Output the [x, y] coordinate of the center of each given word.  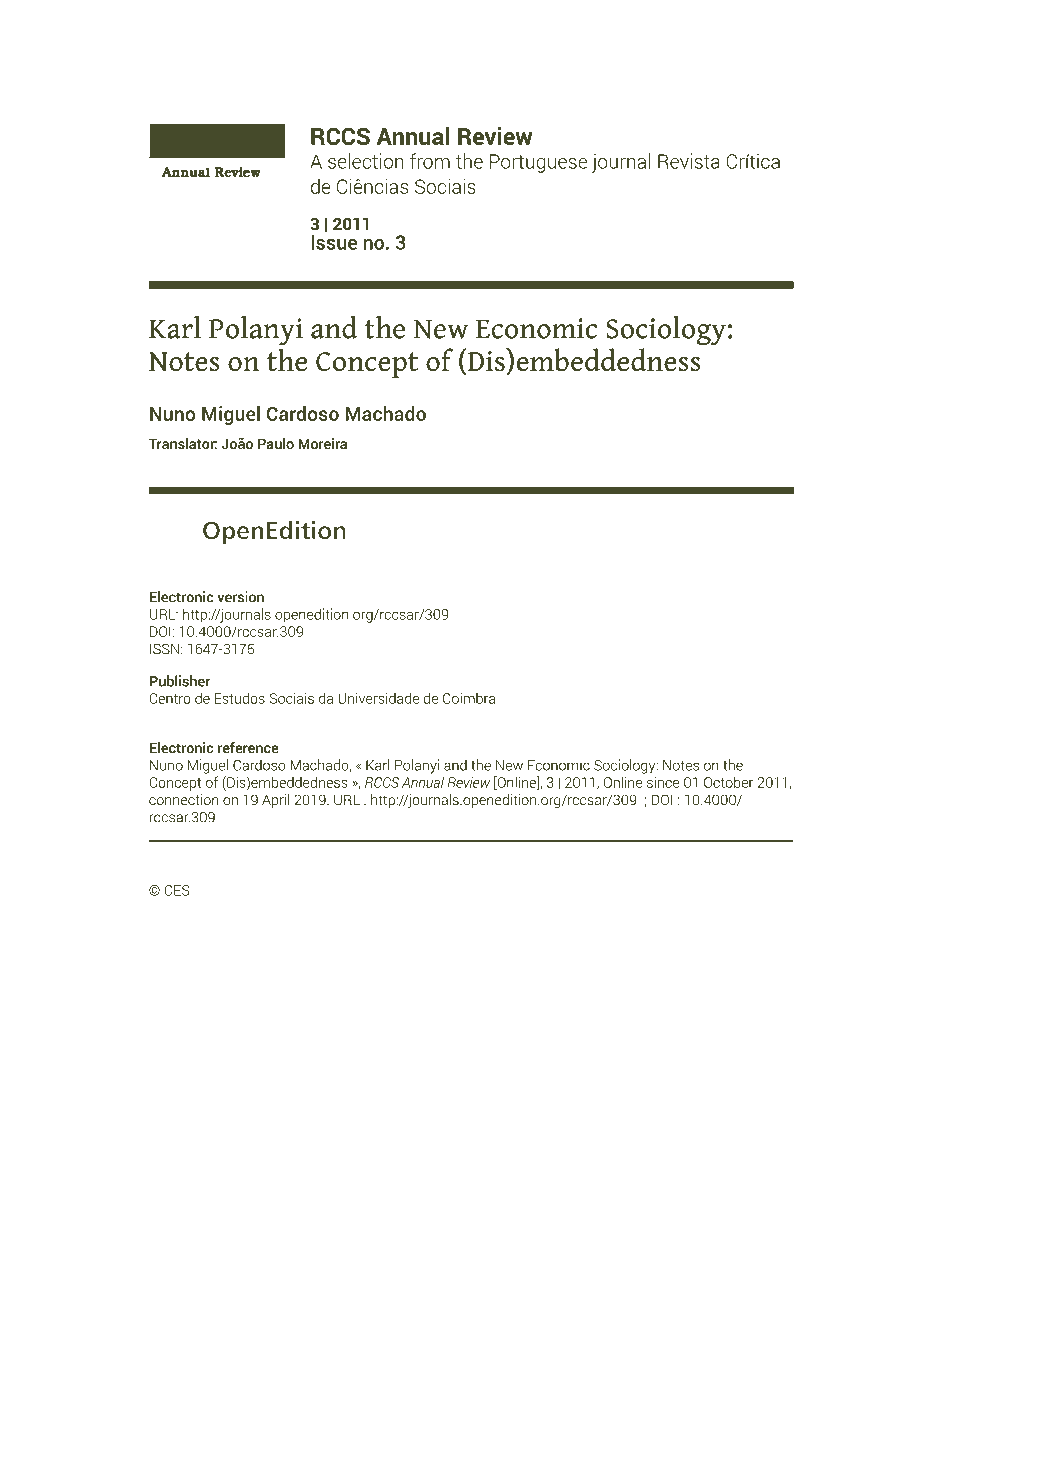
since [663, 782]
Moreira [323, 443]
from [430, 161]
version [240, 597]
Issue [334, 242]
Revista [689, 161]
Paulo [276, 443]
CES [177, 890]
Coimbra [469, 698]
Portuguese [538, 163]
